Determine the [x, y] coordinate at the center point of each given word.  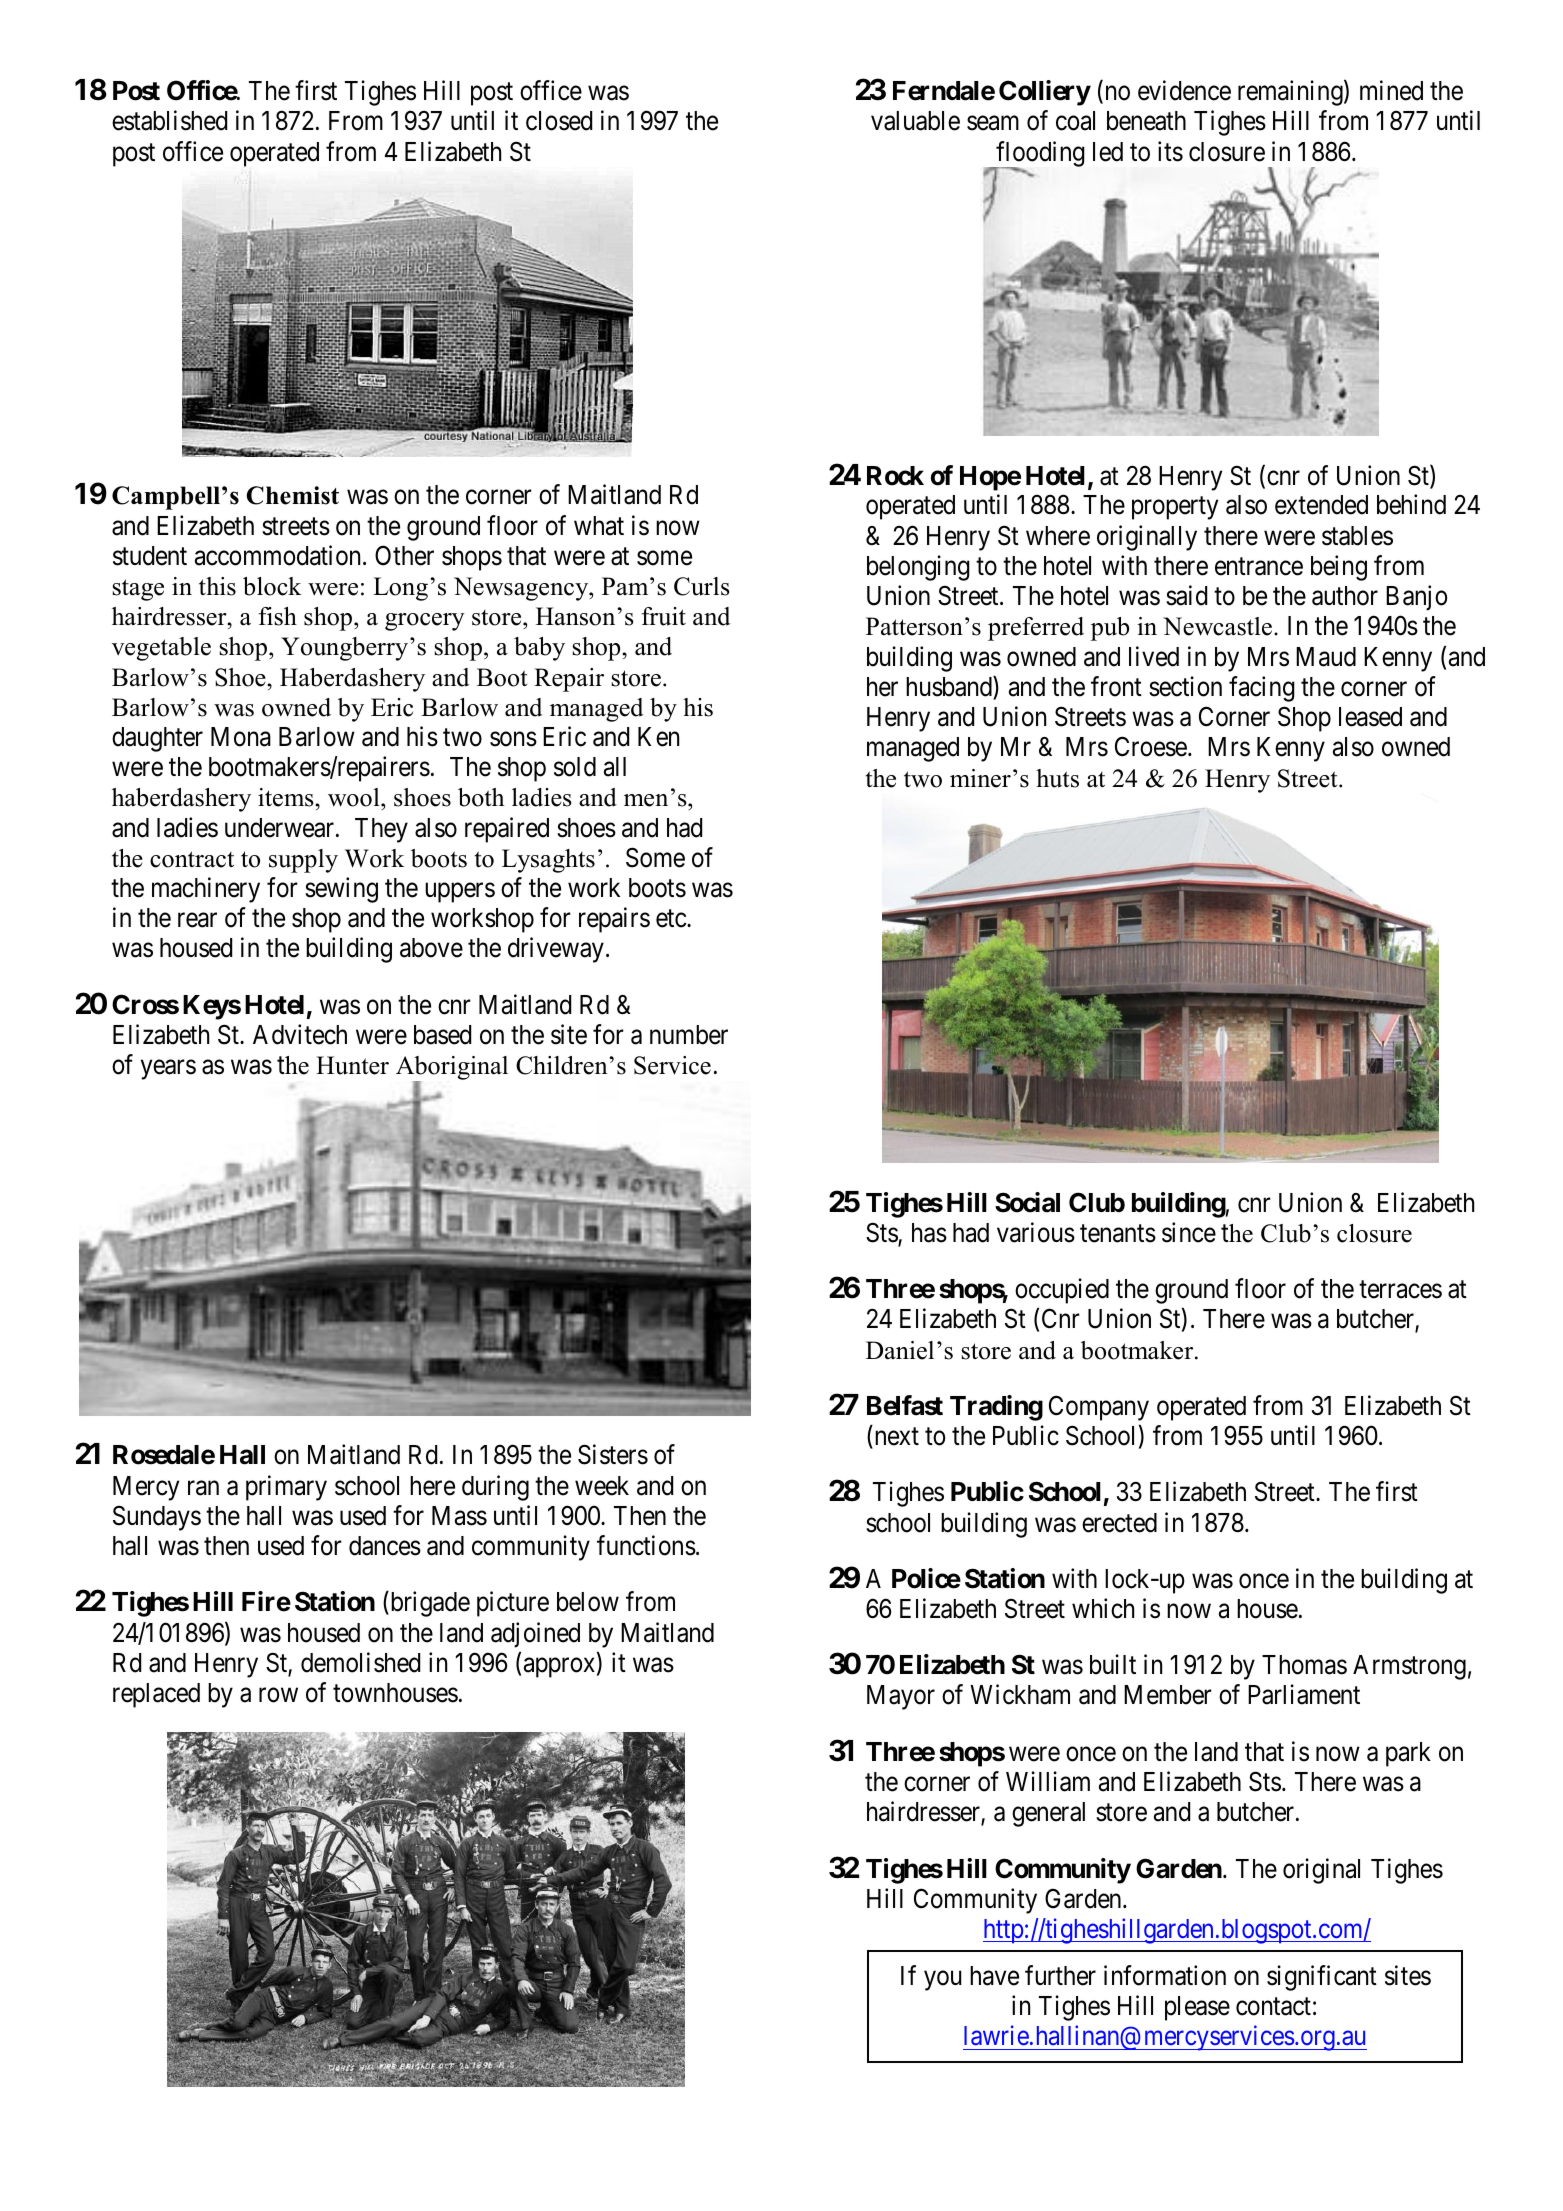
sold [575, 767]
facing [1262, 689]
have [994, 1976]
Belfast [905, 1405]
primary [286, 1488]
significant [1322, 1978]
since [1189, 1232]
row [278, 1695]
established [169, 120]
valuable [915, 121]
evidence [1184, 90]
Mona [241, 737]
